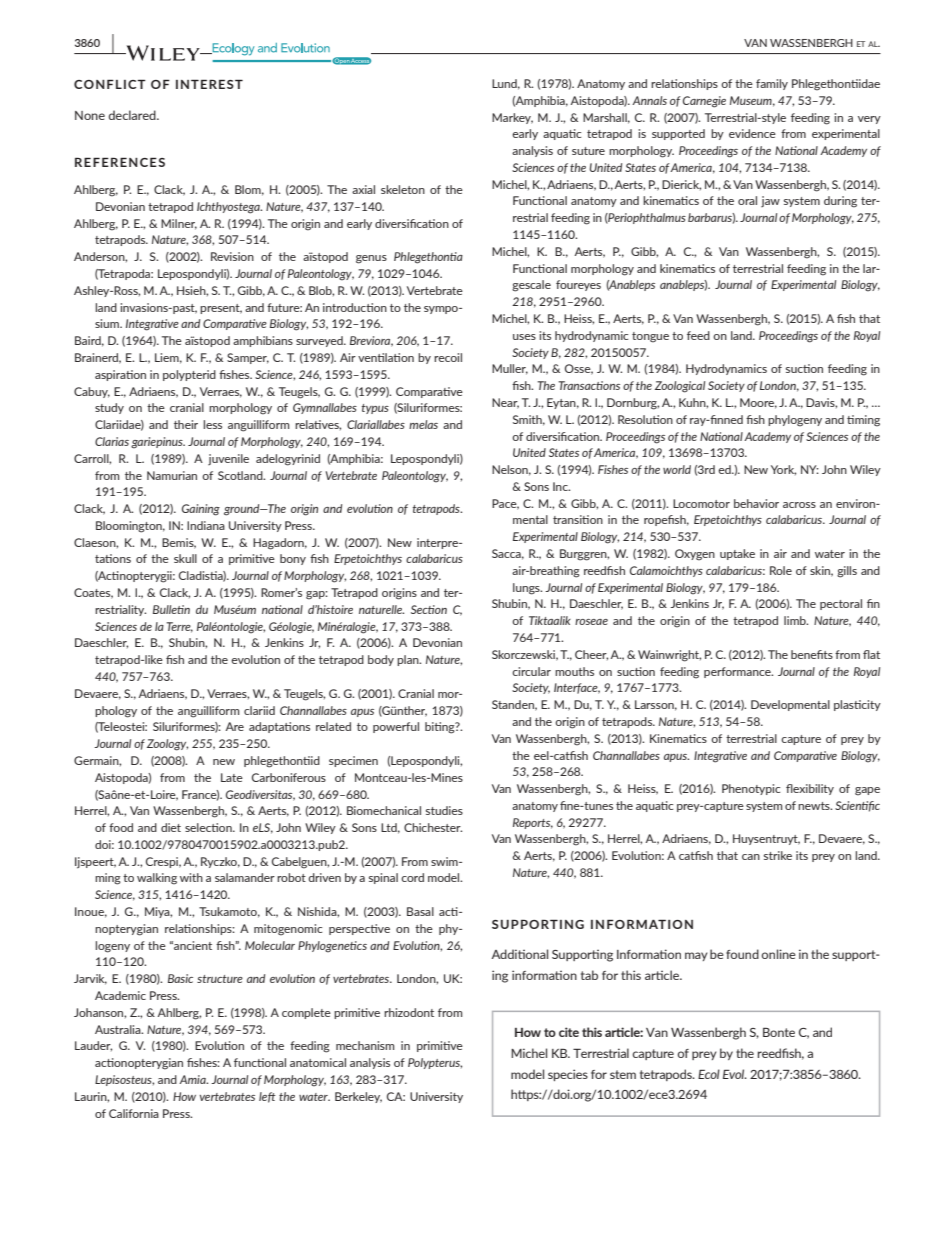 This screenshot has width=952, height=1251. What do you see at coordinates (568, 1075) in the screenshot?
I see `species` at bounding box center [568, 1075].
